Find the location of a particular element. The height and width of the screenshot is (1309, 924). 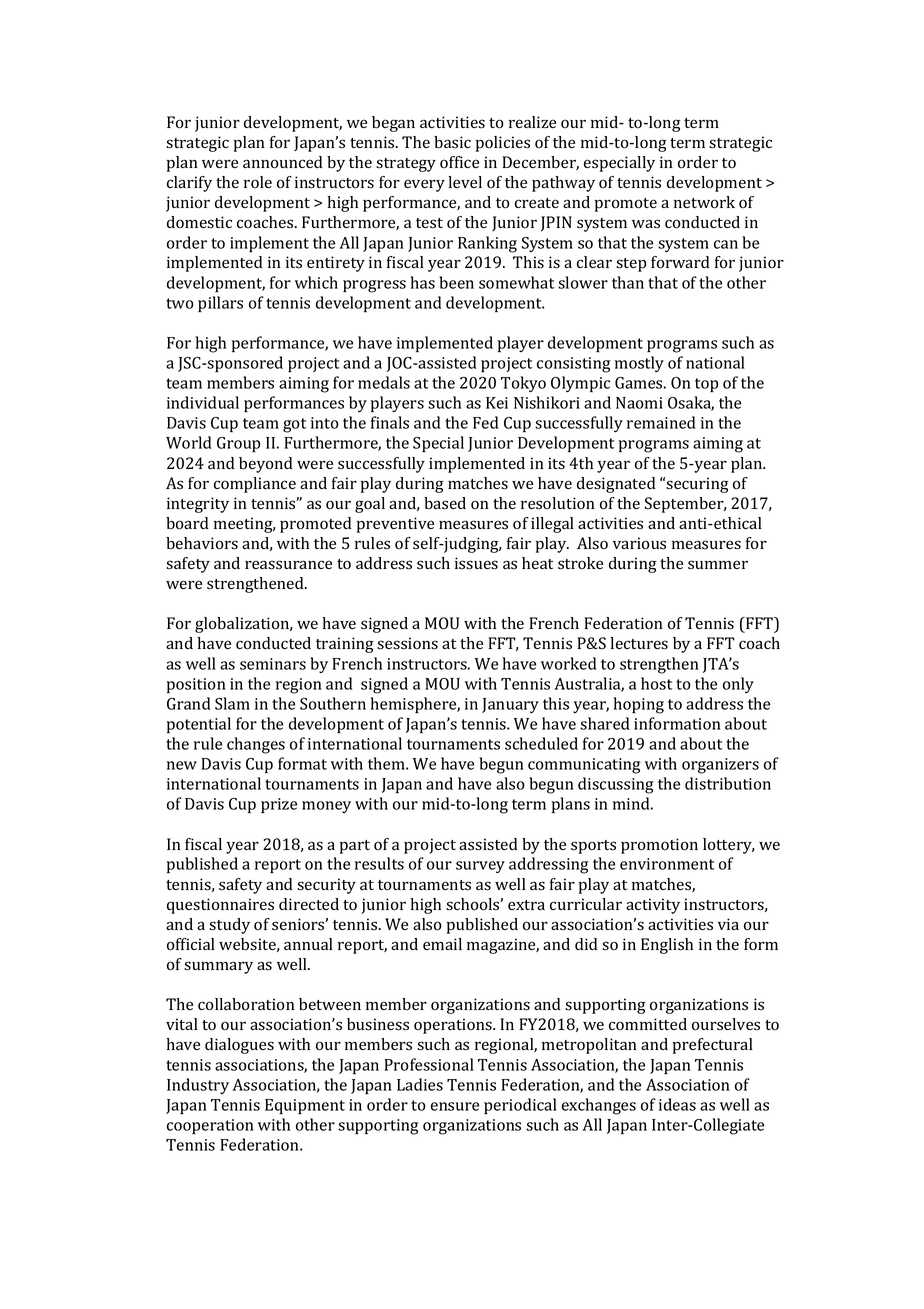

sessions is located at coordinates (407, 643).
